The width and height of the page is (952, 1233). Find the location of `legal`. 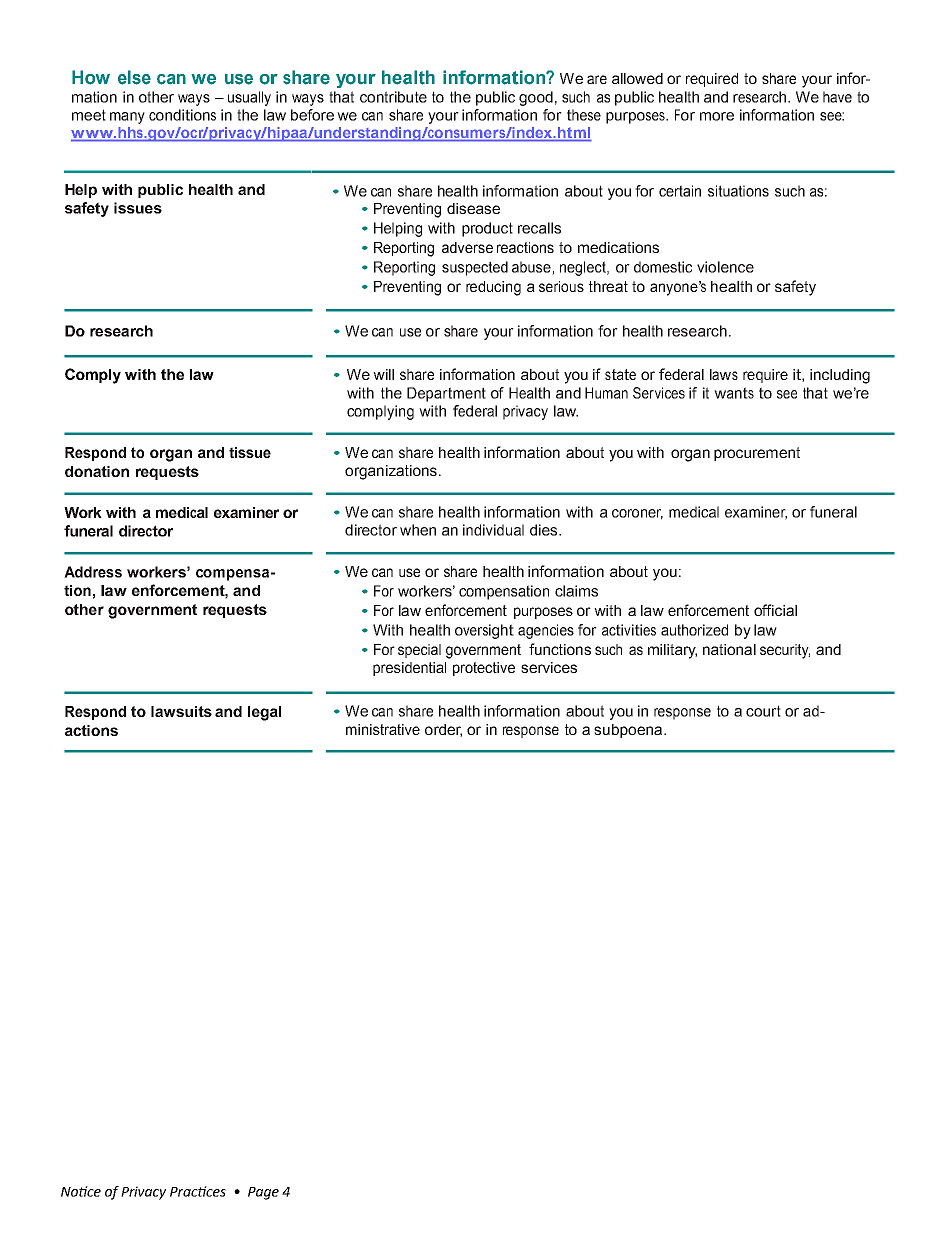

legal is located at coordinates (264, 713).
